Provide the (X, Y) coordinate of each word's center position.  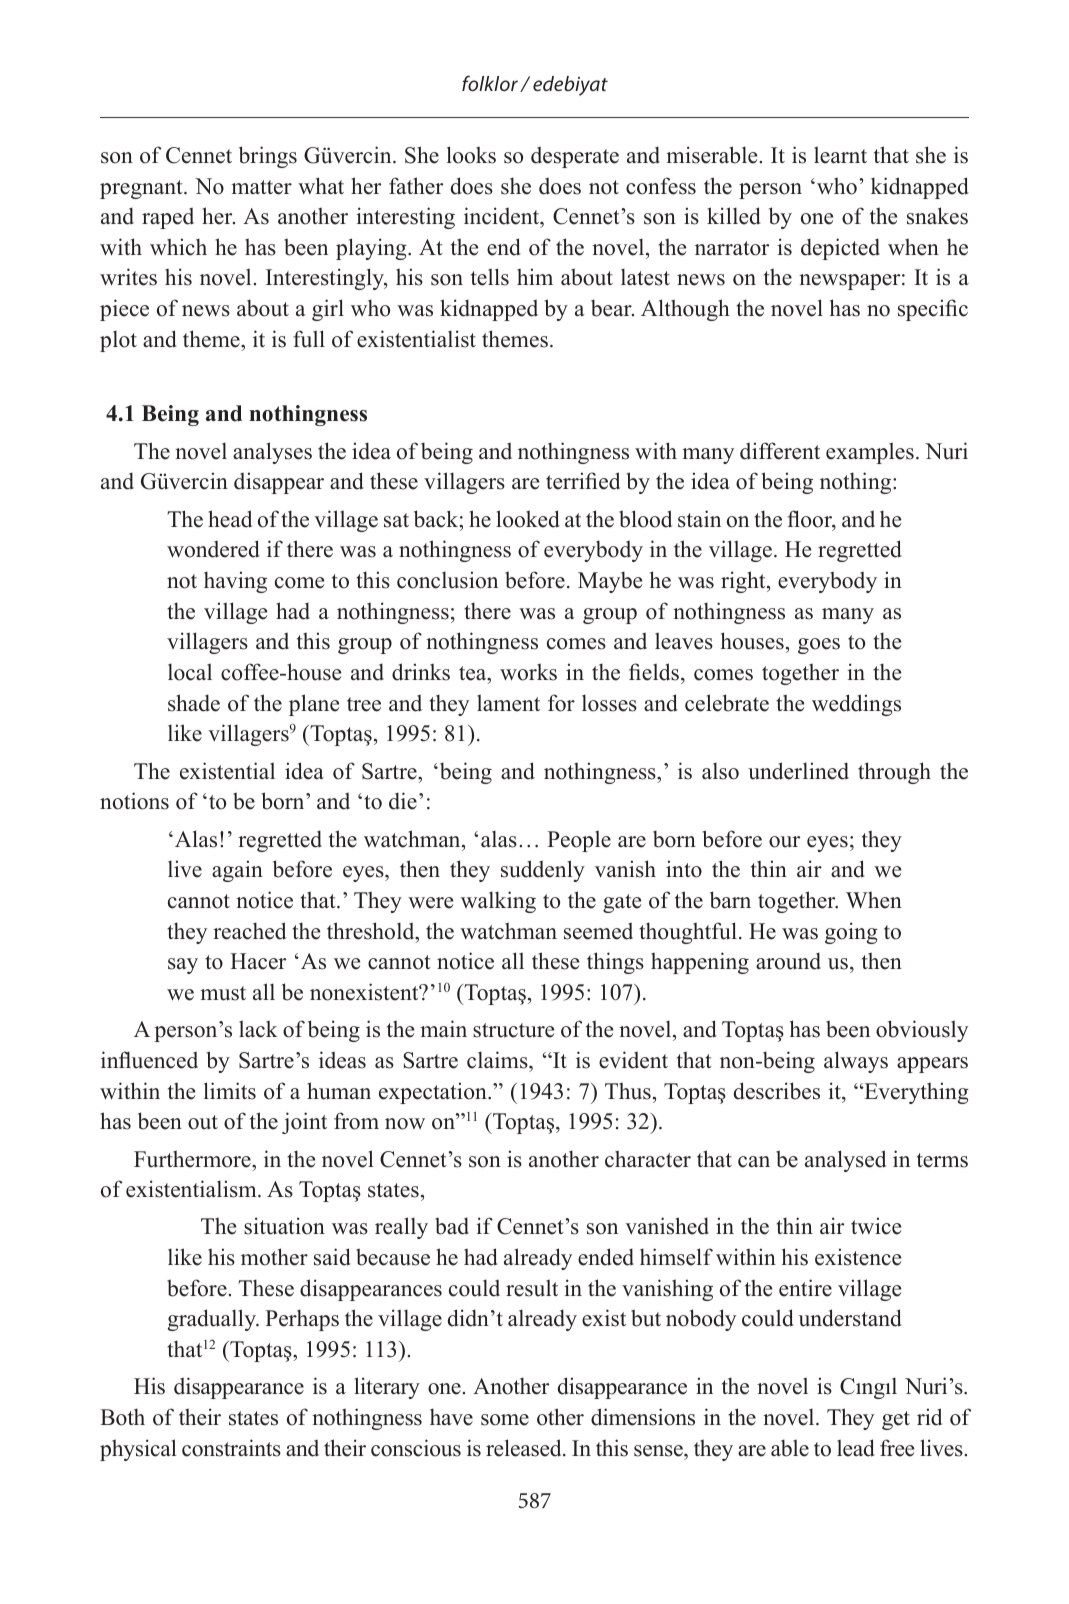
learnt (840, 155)
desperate (575, 157)
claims (498, 1060)
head (230, 519)
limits (230, 1091)
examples (870, 453)
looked (528, 519)
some (505, 1420)
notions (134, 801)
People (579, 841)
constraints (231, 1448)
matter (261, 187)
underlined (798, 771)
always (856, 1062)
